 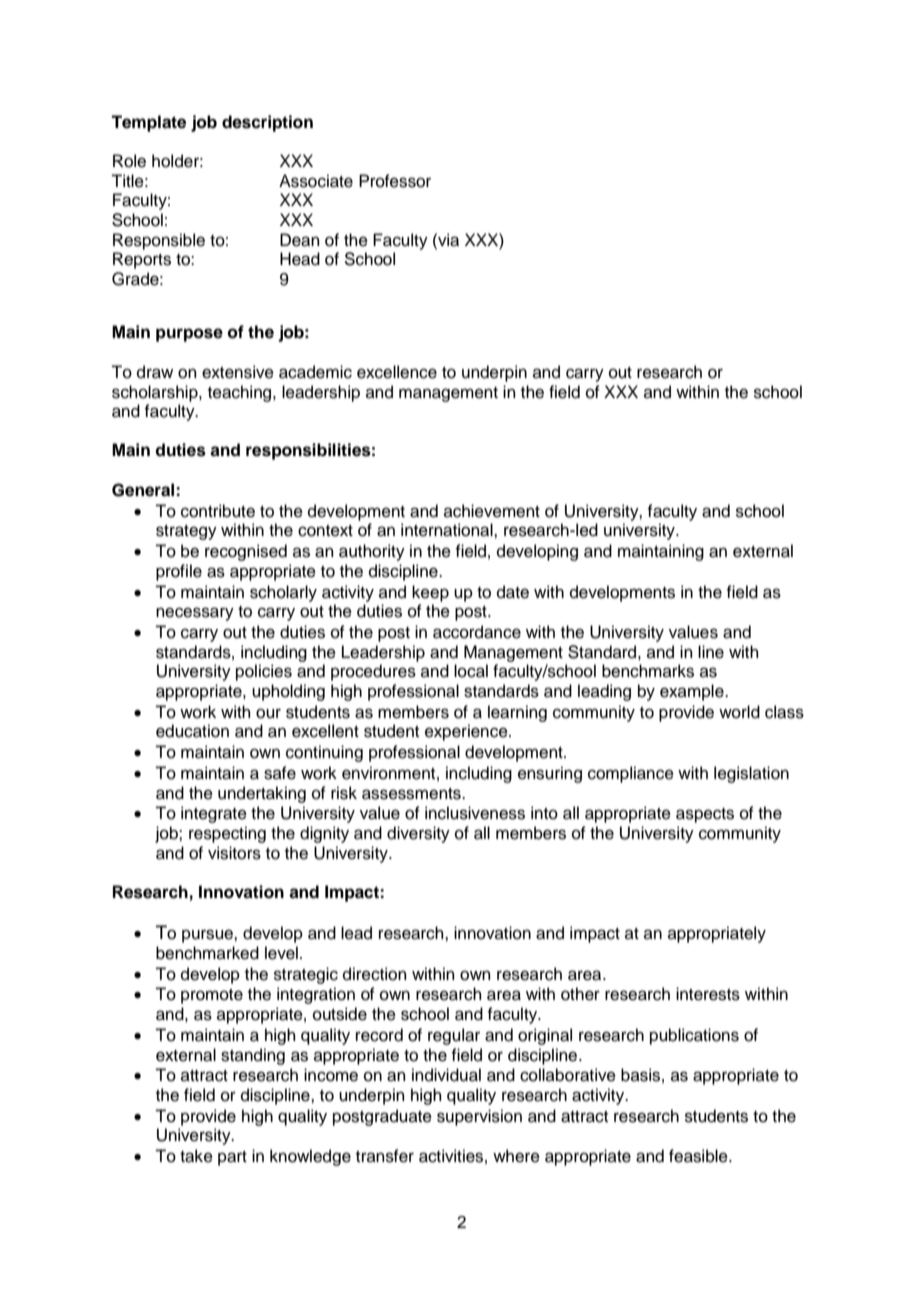 What do you see at coordinates (447, 240) in the screenshot?
I see `via` at bounding box center [447, 240].
